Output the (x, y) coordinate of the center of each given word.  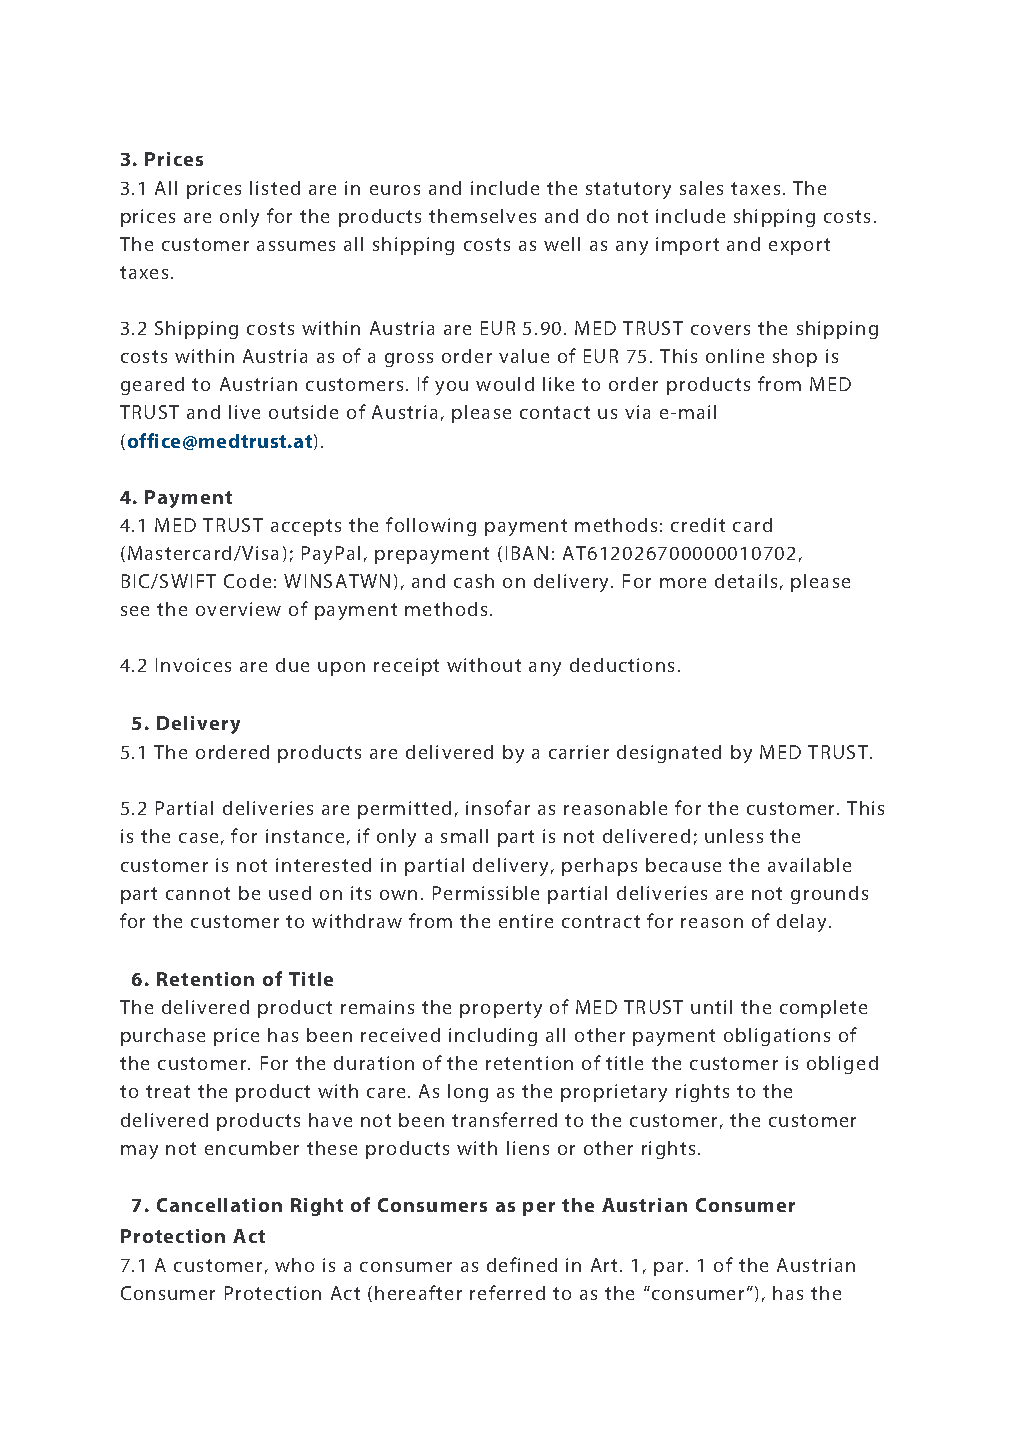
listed (275, 188)
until (711, 1007)
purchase (163, 1037)
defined (522, 1264)
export (799, 246)
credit (698, 525)
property (501, 1009)
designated (669, 754)
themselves (482, 216)
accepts (306, 527)
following (431, 526)
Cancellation (219, 1205)
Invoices (193, 665)
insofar (498, 807)
